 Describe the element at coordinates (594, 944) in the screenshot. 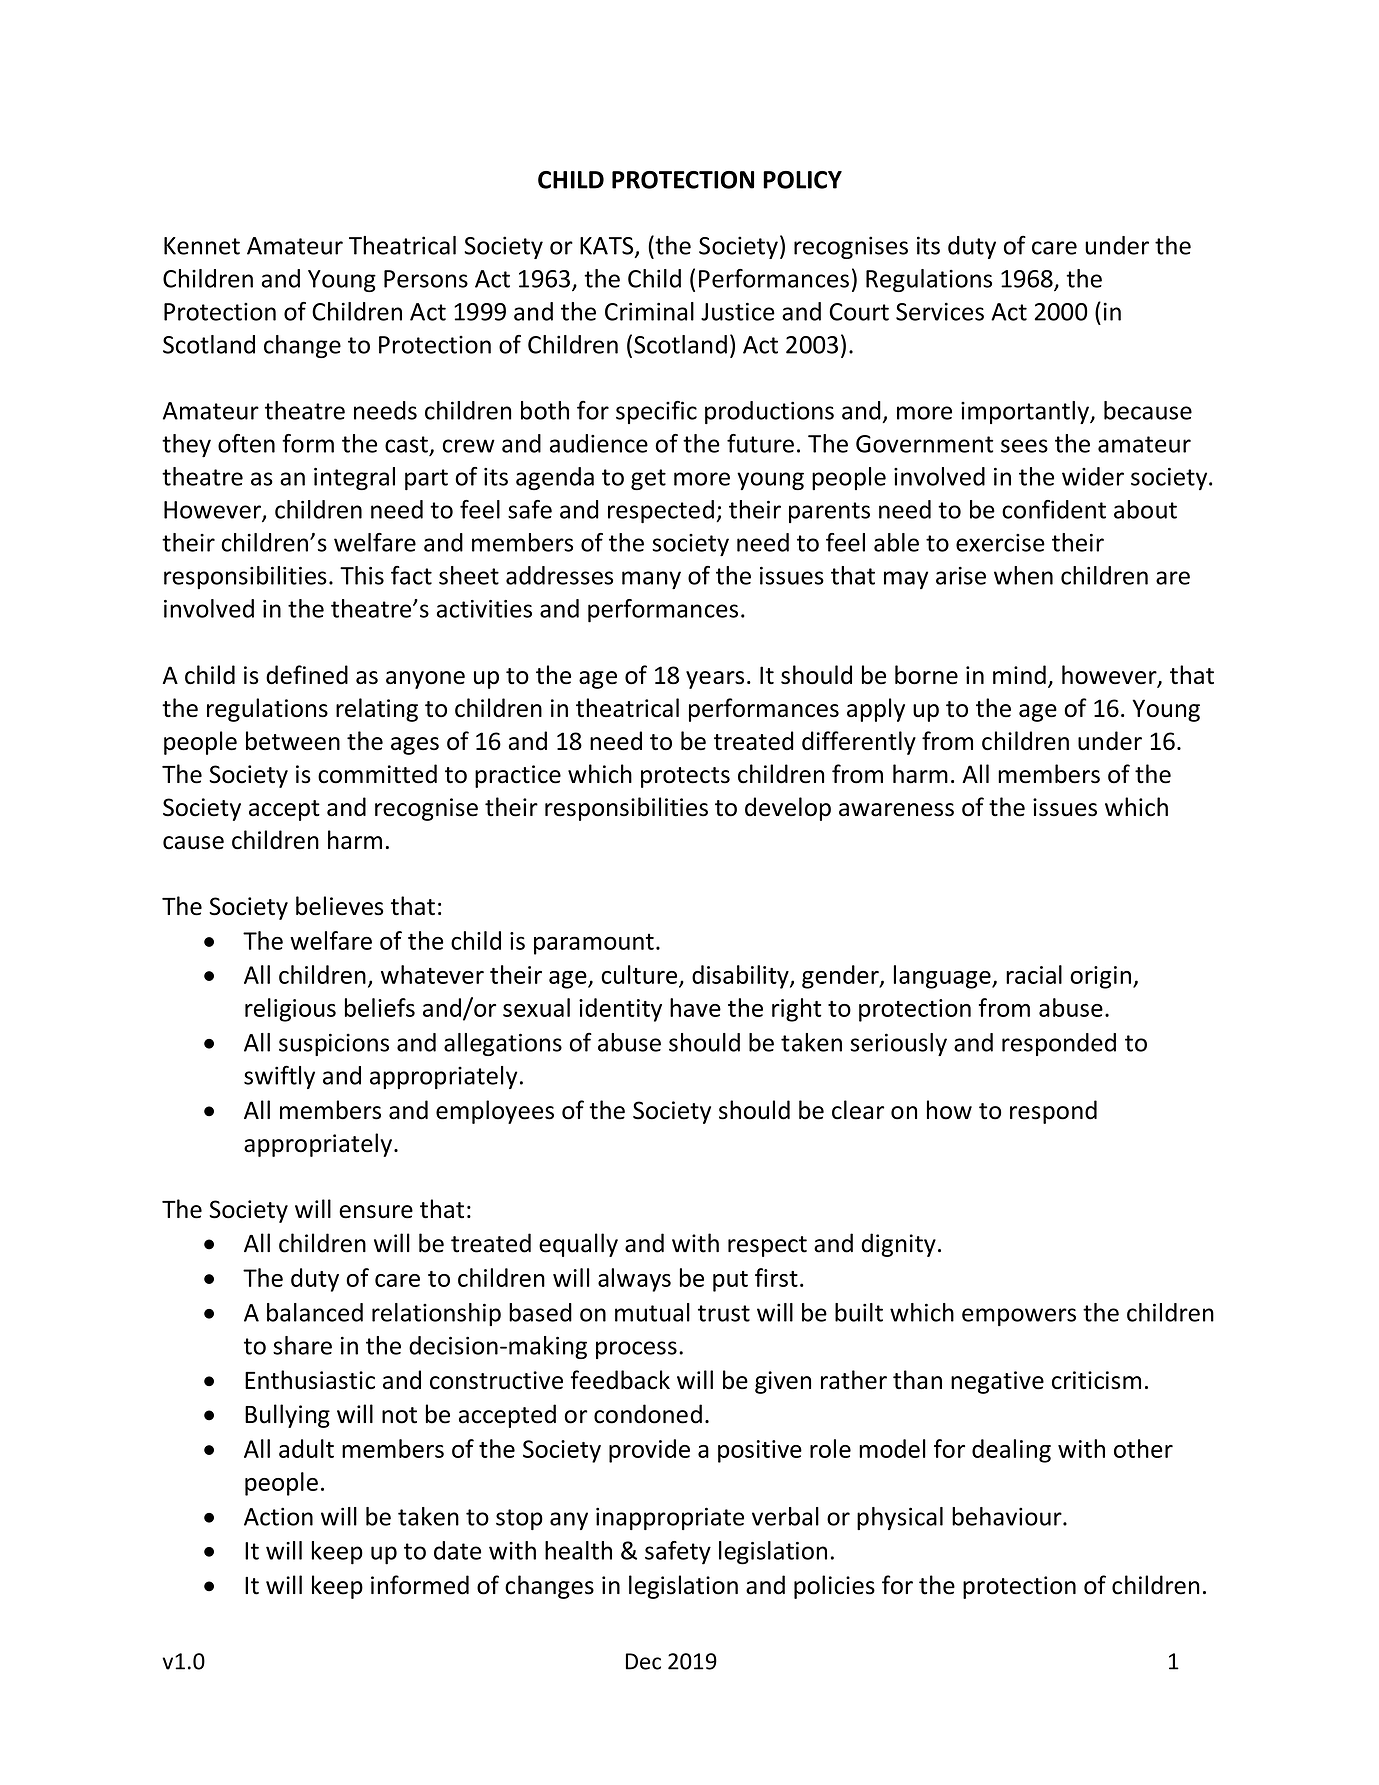

I see `paramount` at that location.
